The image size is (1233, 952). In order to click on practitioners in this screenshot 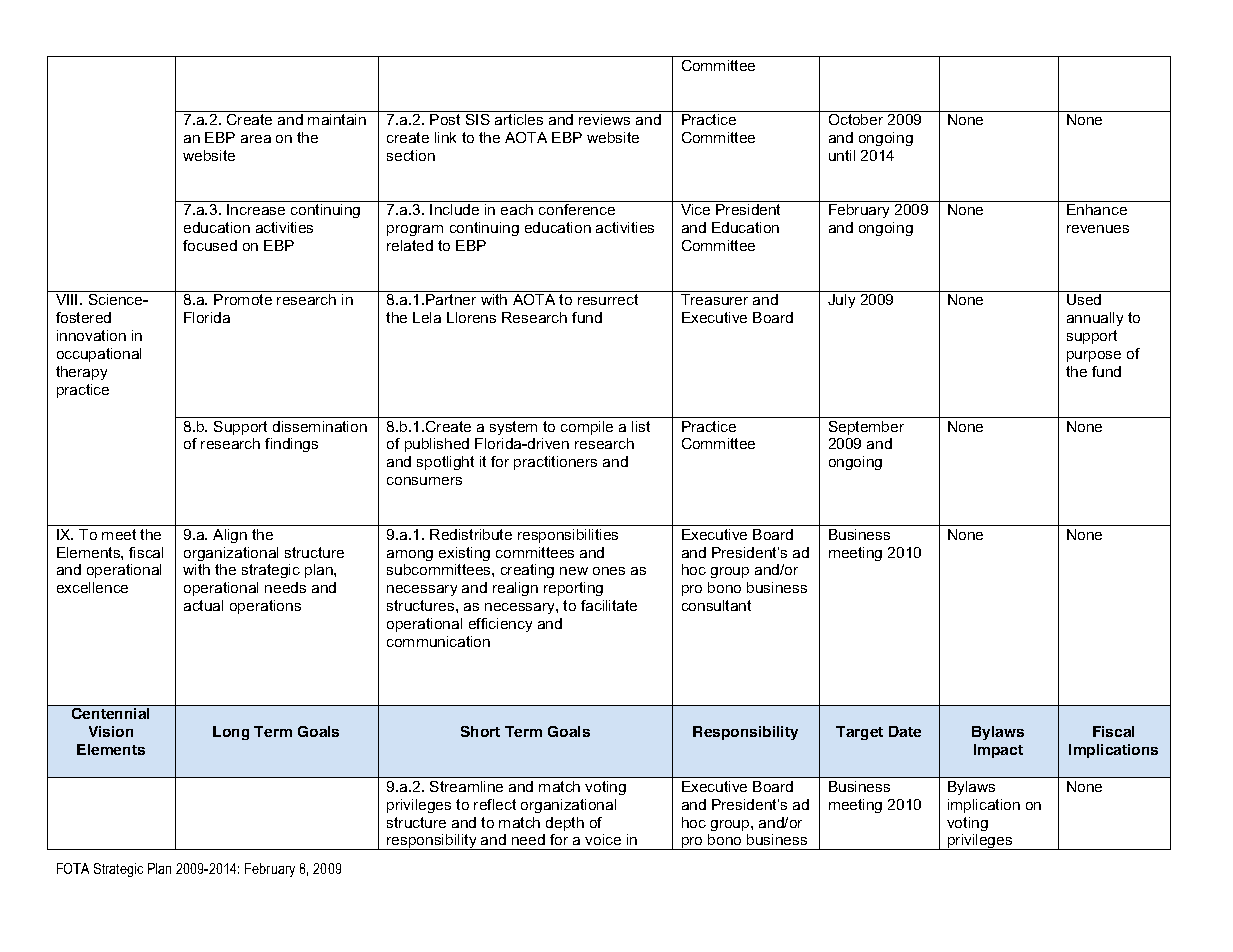, I will do `click(555, 463)`.
